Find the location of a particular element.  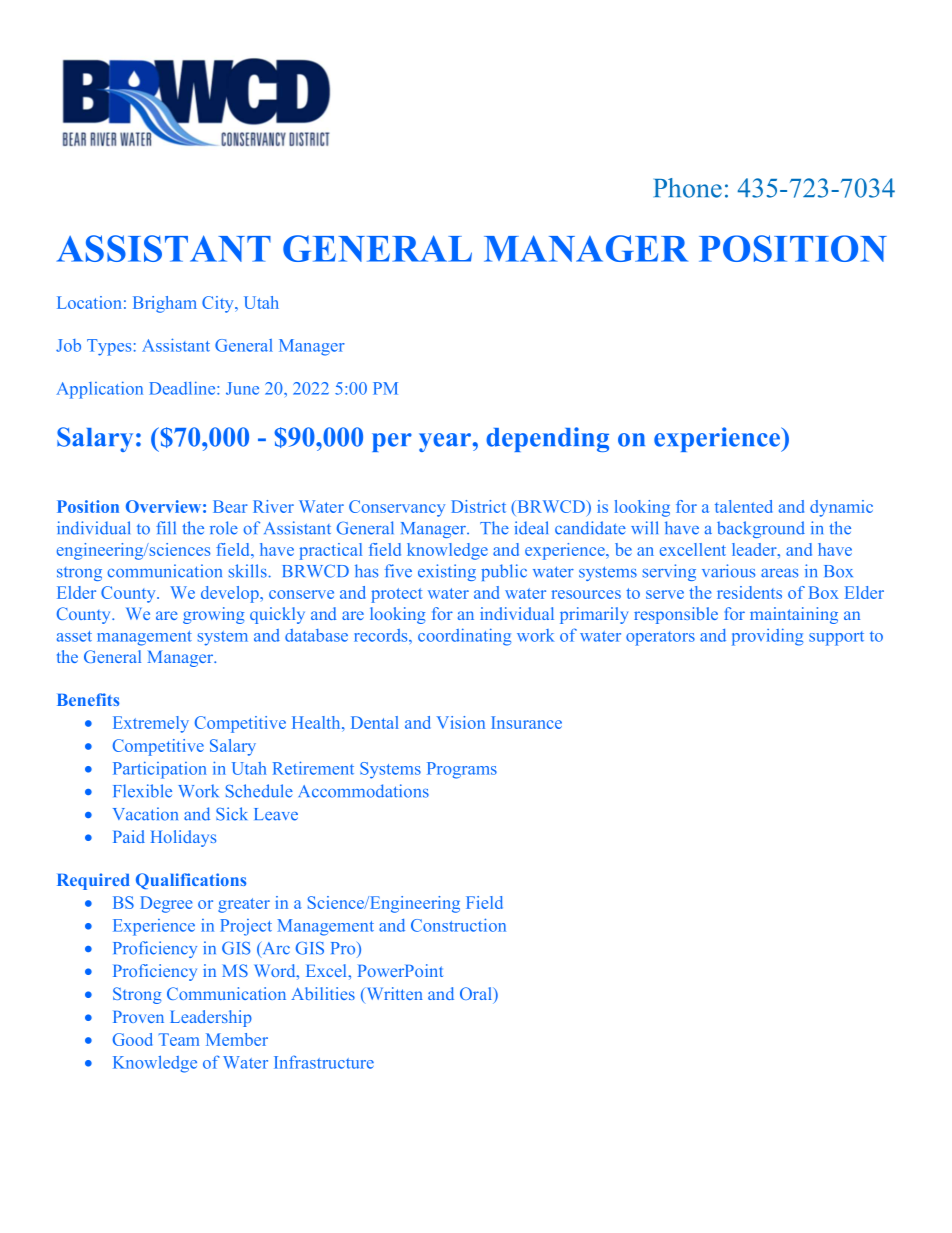

growing is located at coordinates (213, 615).
